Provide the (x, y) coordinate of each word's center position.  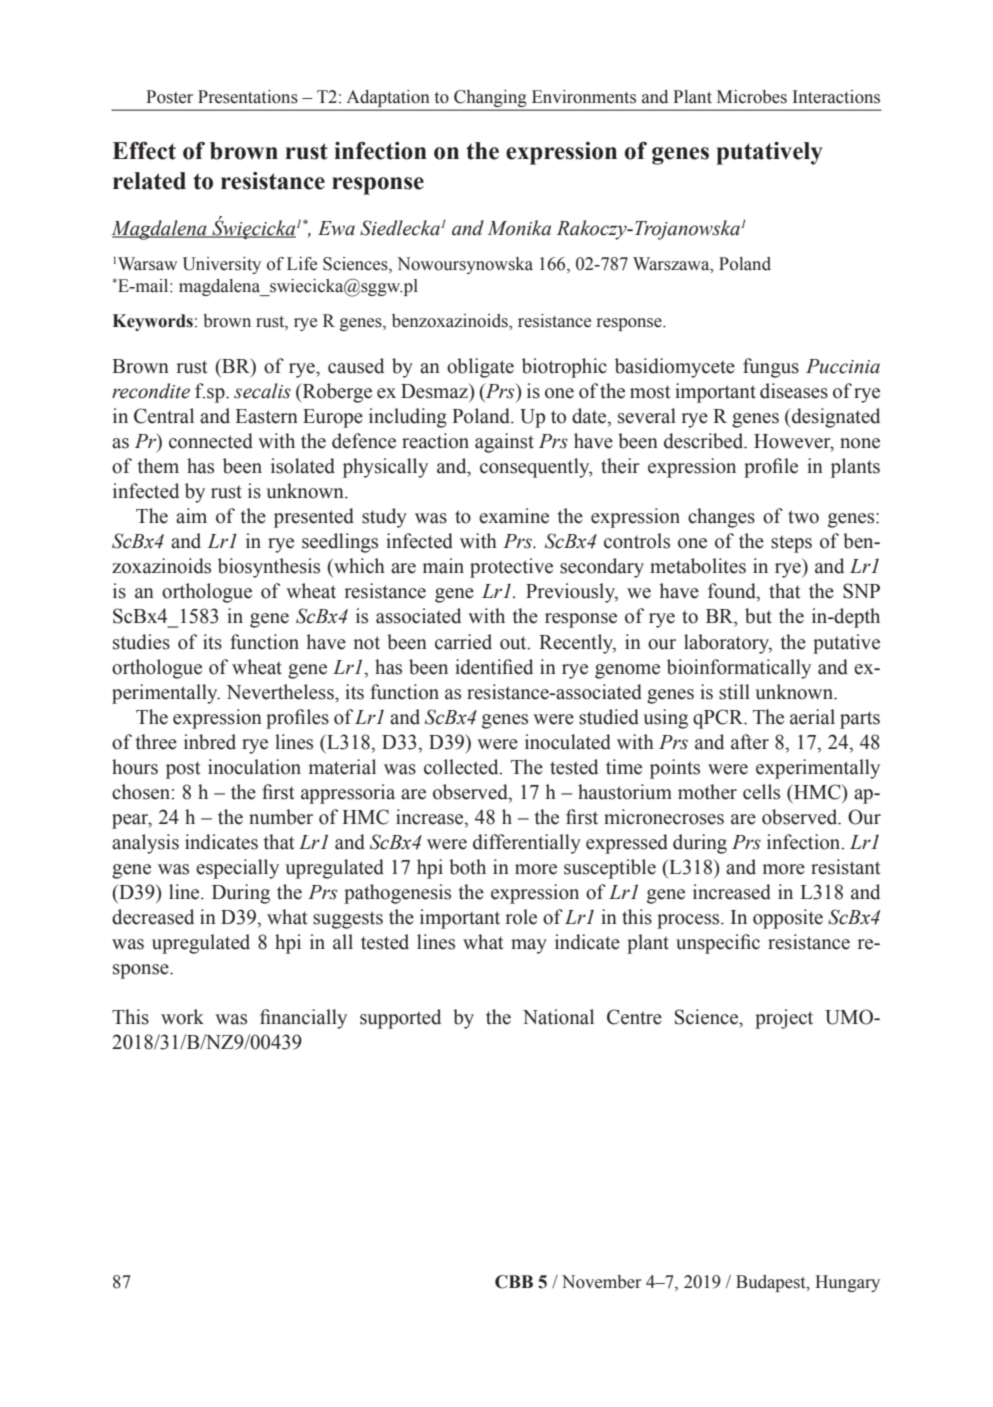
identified (494, 667)
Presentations (248, 97)
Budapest (772, 1283)
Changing (490, 100)
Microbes (752, 97)
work (182, 1017)
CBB (514, 1282)
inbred (210, 742)
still (734, 692)
